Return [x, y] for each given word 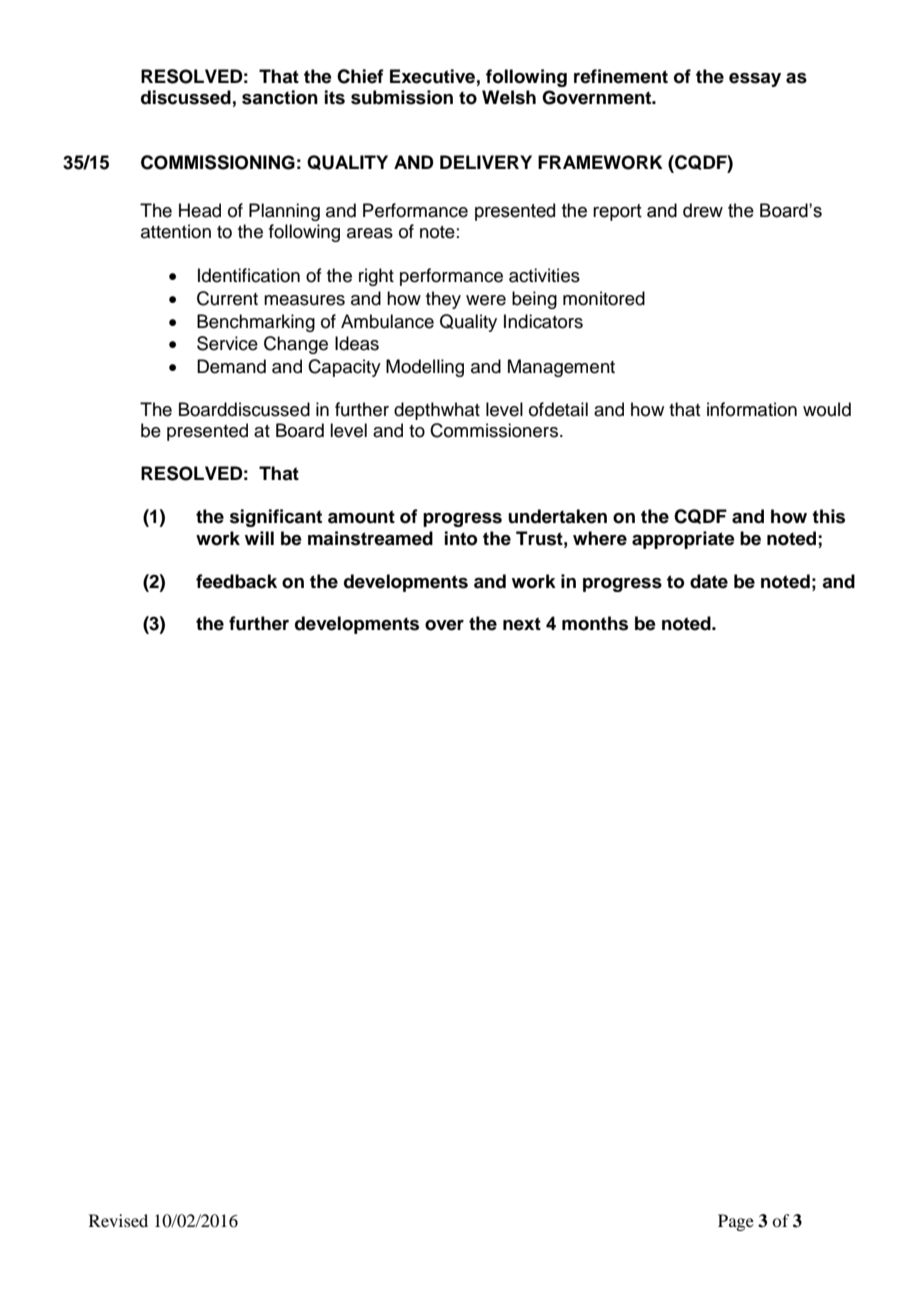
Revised [118, 1220]
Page [736, 1222]
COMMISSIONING [218, 162]
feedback [236, 581]
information [752, 409]
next [522, 624]
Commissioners [495, 430]
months [595, 623]
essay [755, 80]
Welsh [509, 97]
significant [276, 518]
